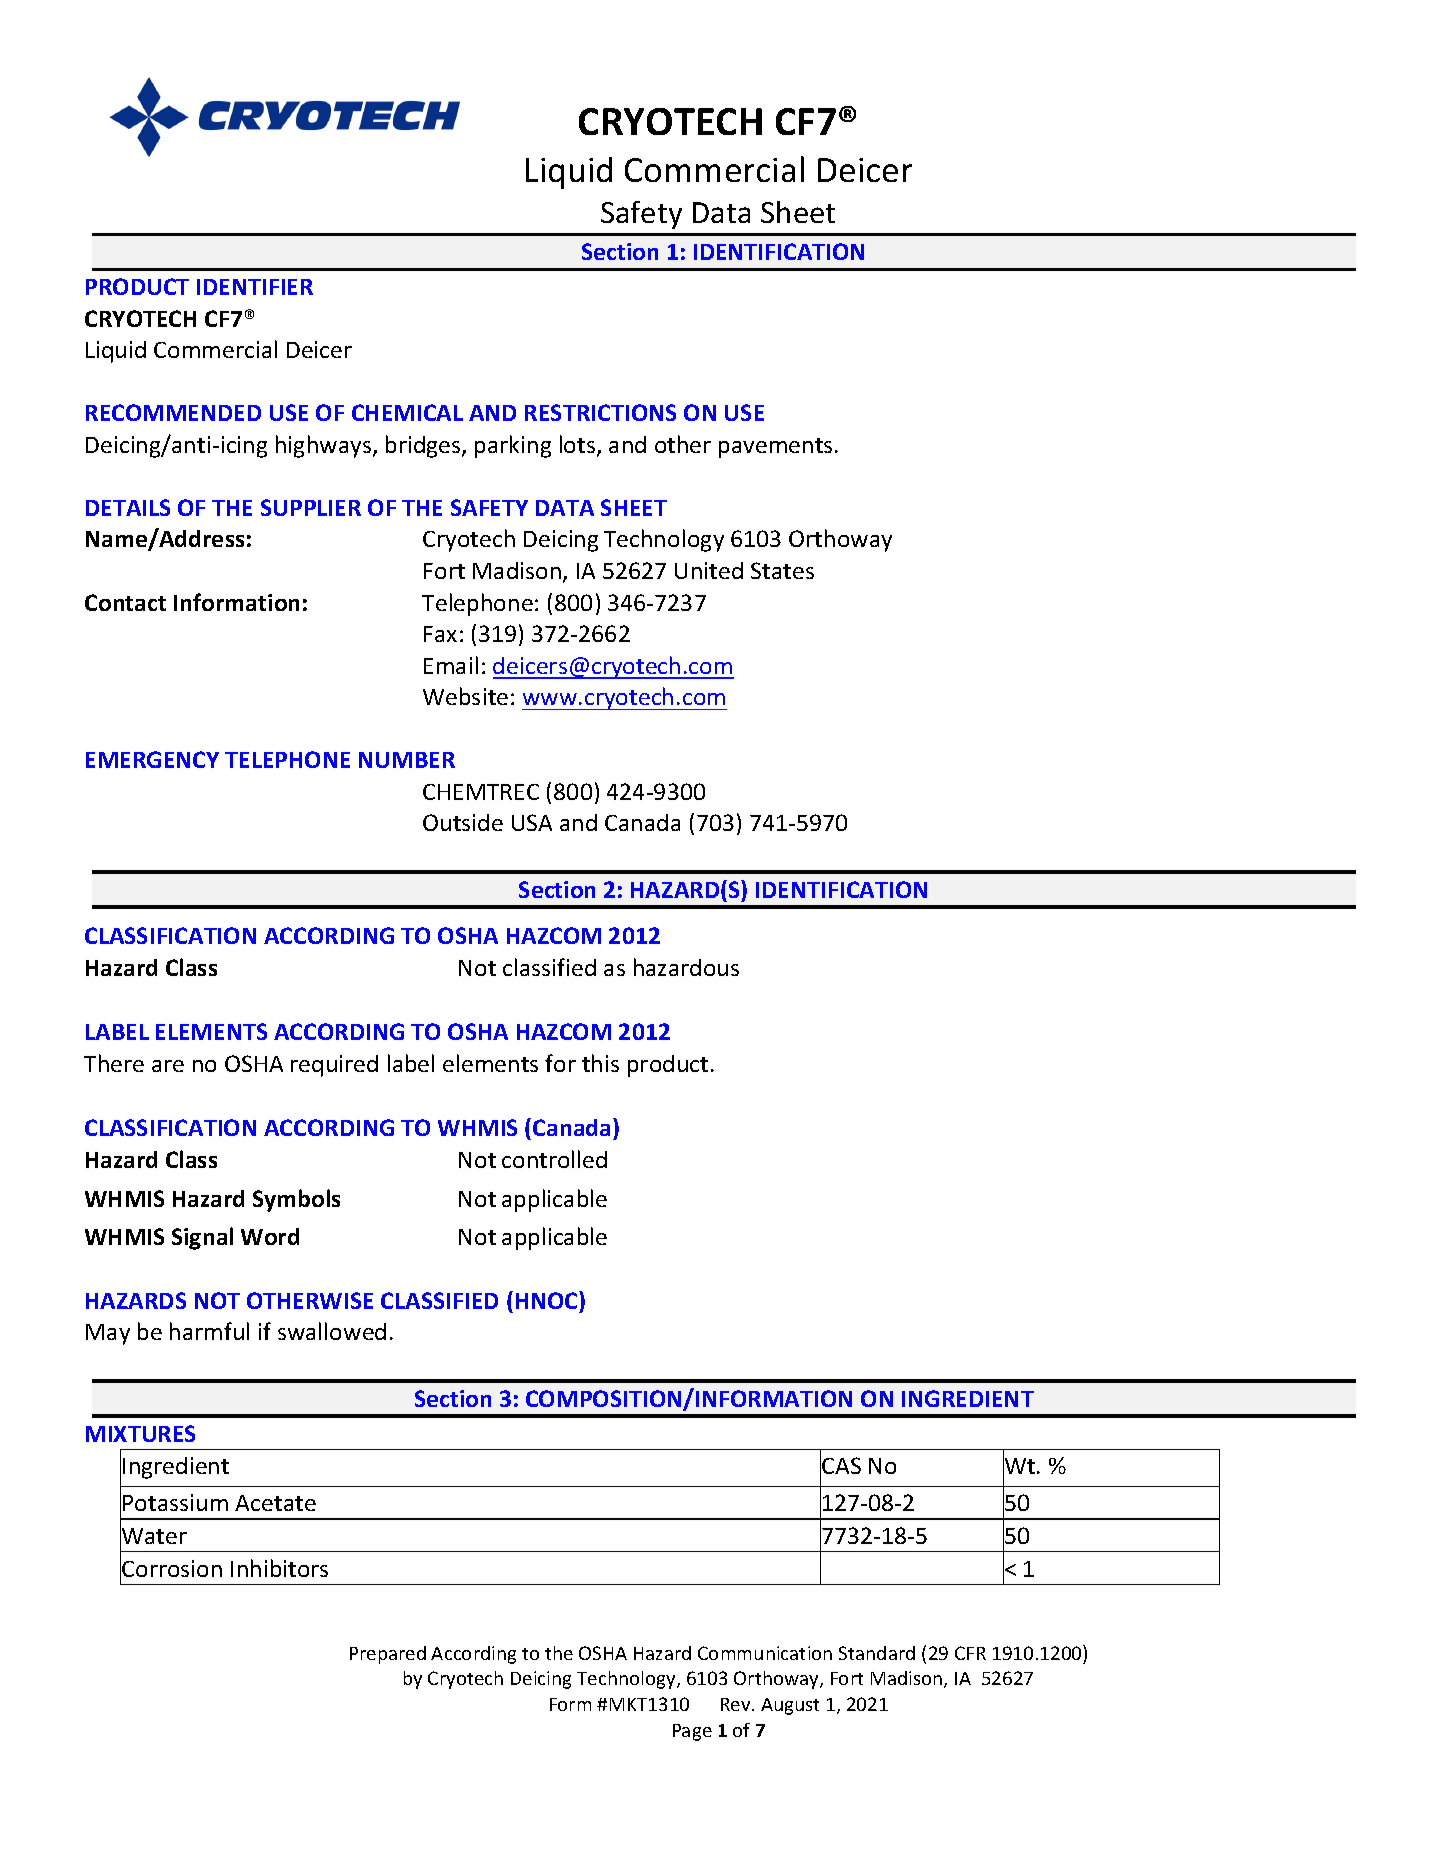 Image resolution: width=1437 pixels, height=1859 pixels. Describe the element at coordinates (255, 287) in the screenshot. I see `IDENTIFIER` at that location.
